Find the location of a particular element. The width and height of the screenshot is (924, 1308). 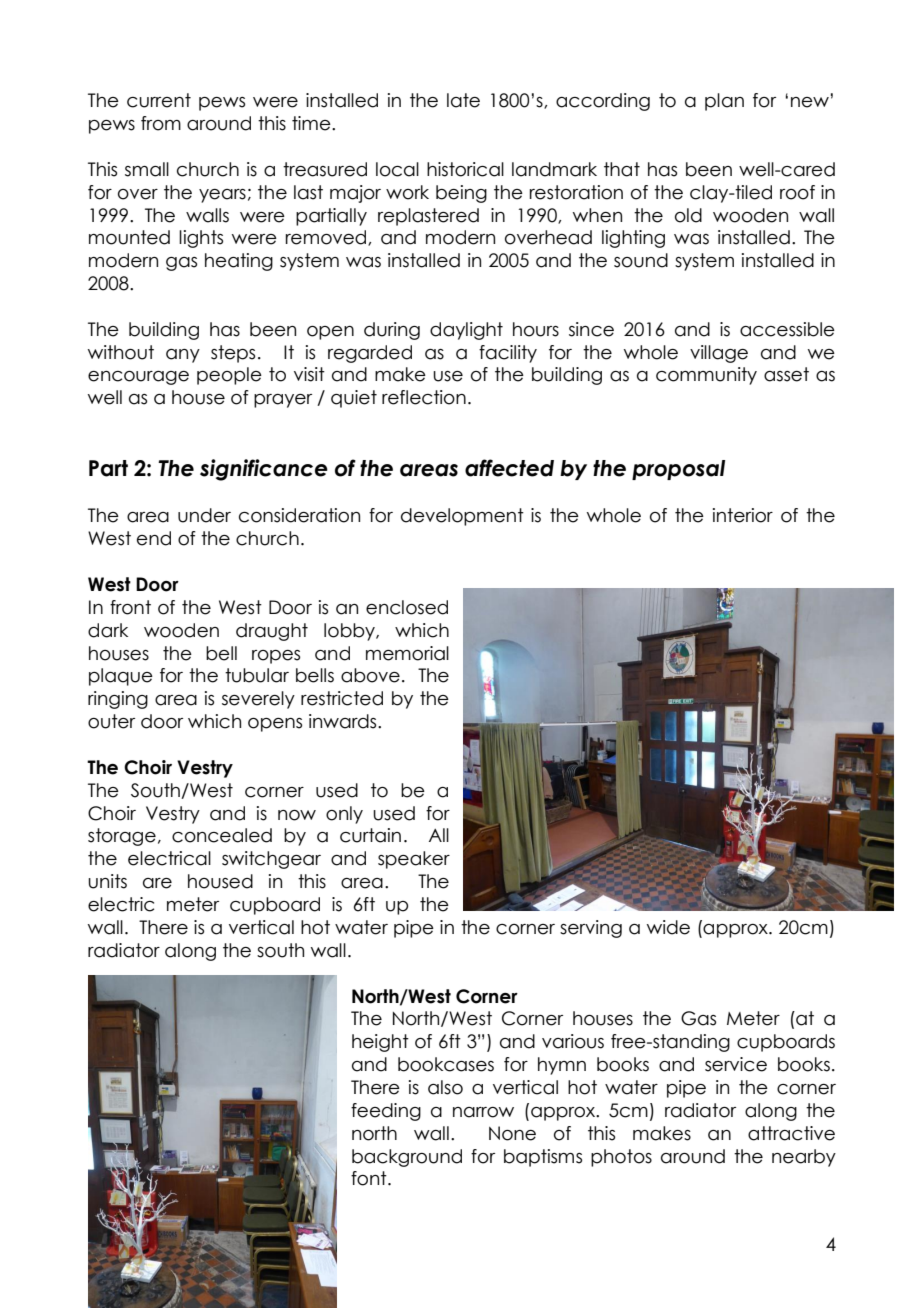

speaker is located at coordinates (414, 860).
